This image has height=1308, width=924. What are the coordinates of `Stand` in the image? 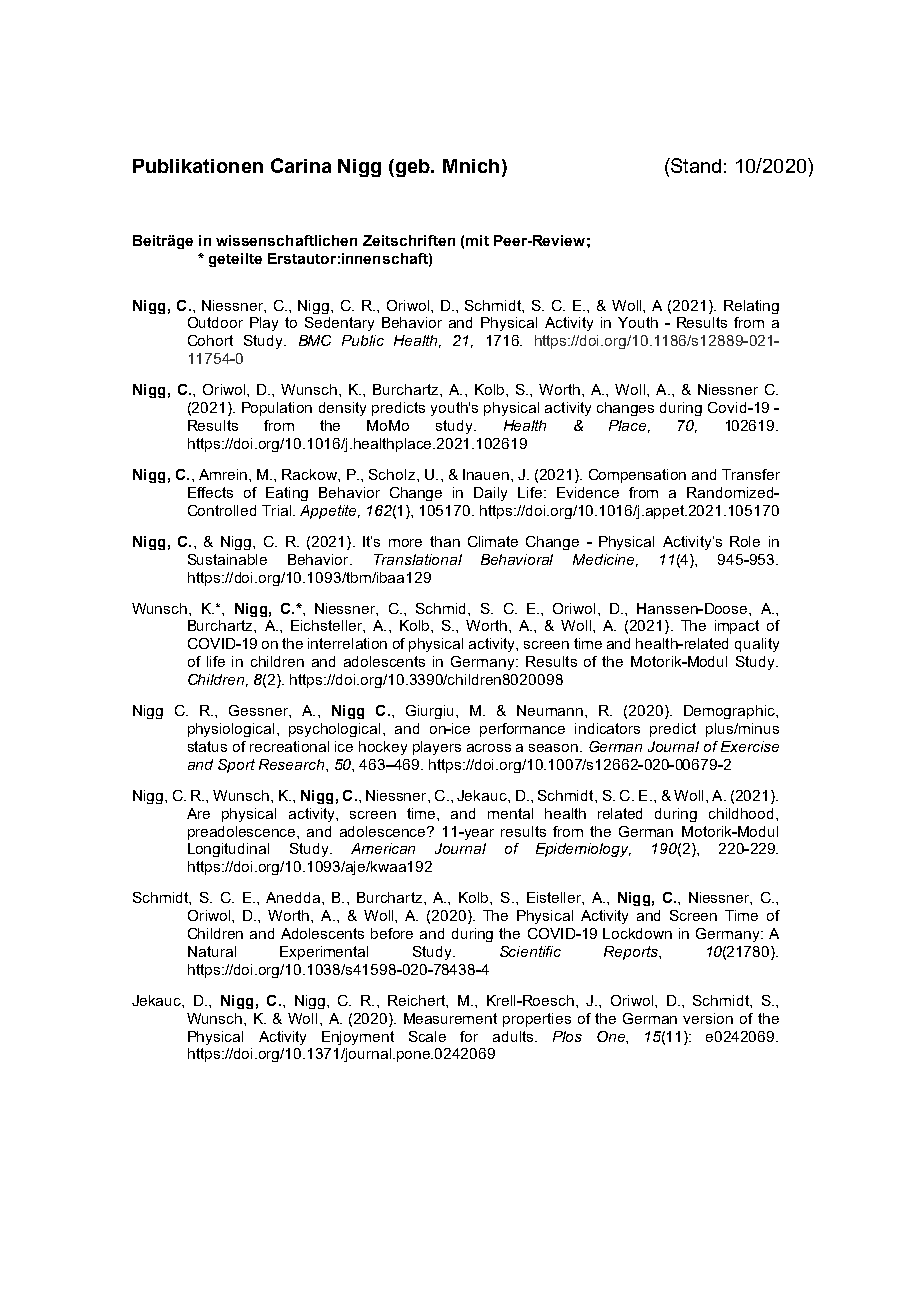 It's located at (695, 165).
